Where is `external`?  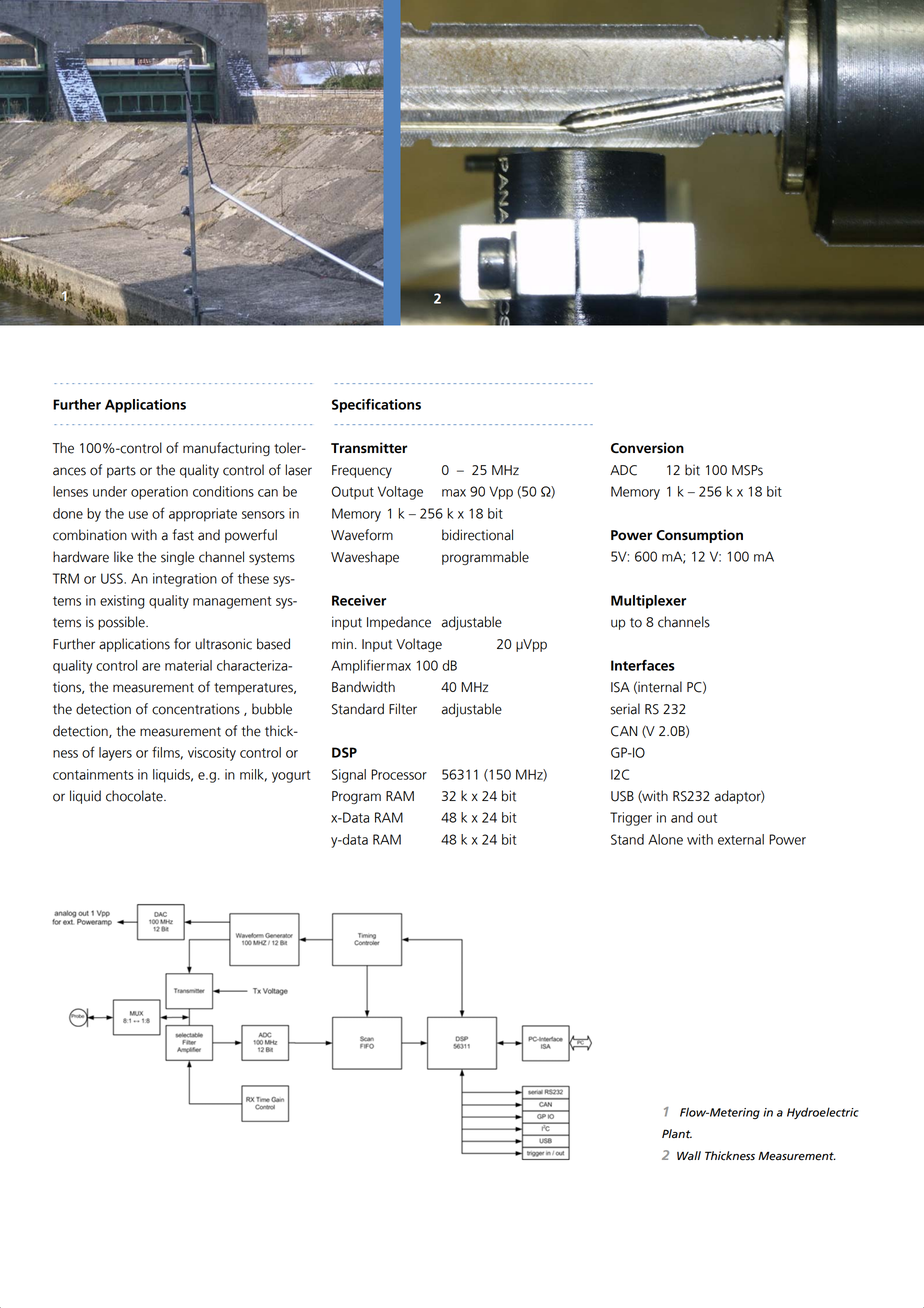 external is located at coordinates (741, 839).
